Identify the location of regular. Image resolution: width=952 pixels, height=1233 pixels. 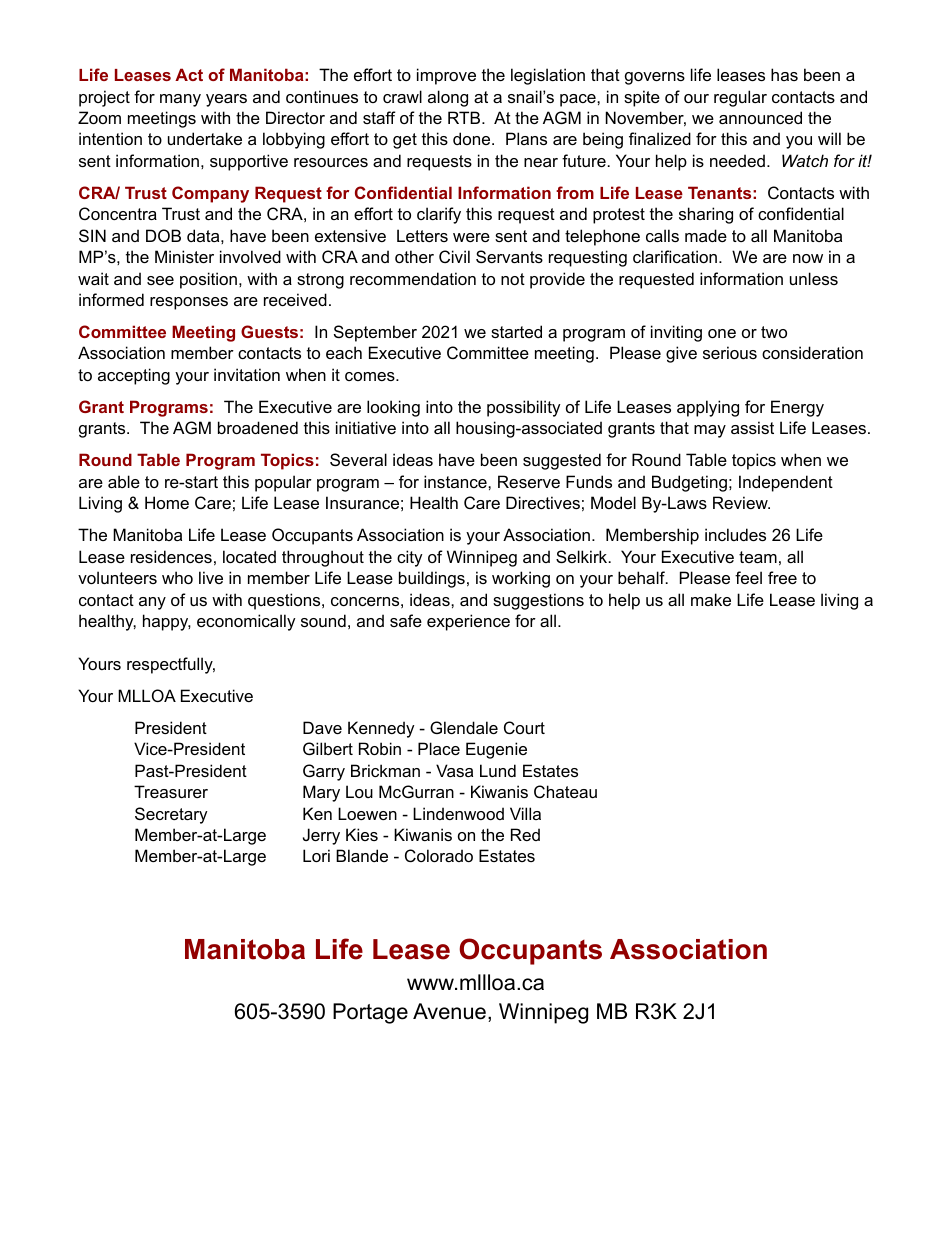
(740, 98).
